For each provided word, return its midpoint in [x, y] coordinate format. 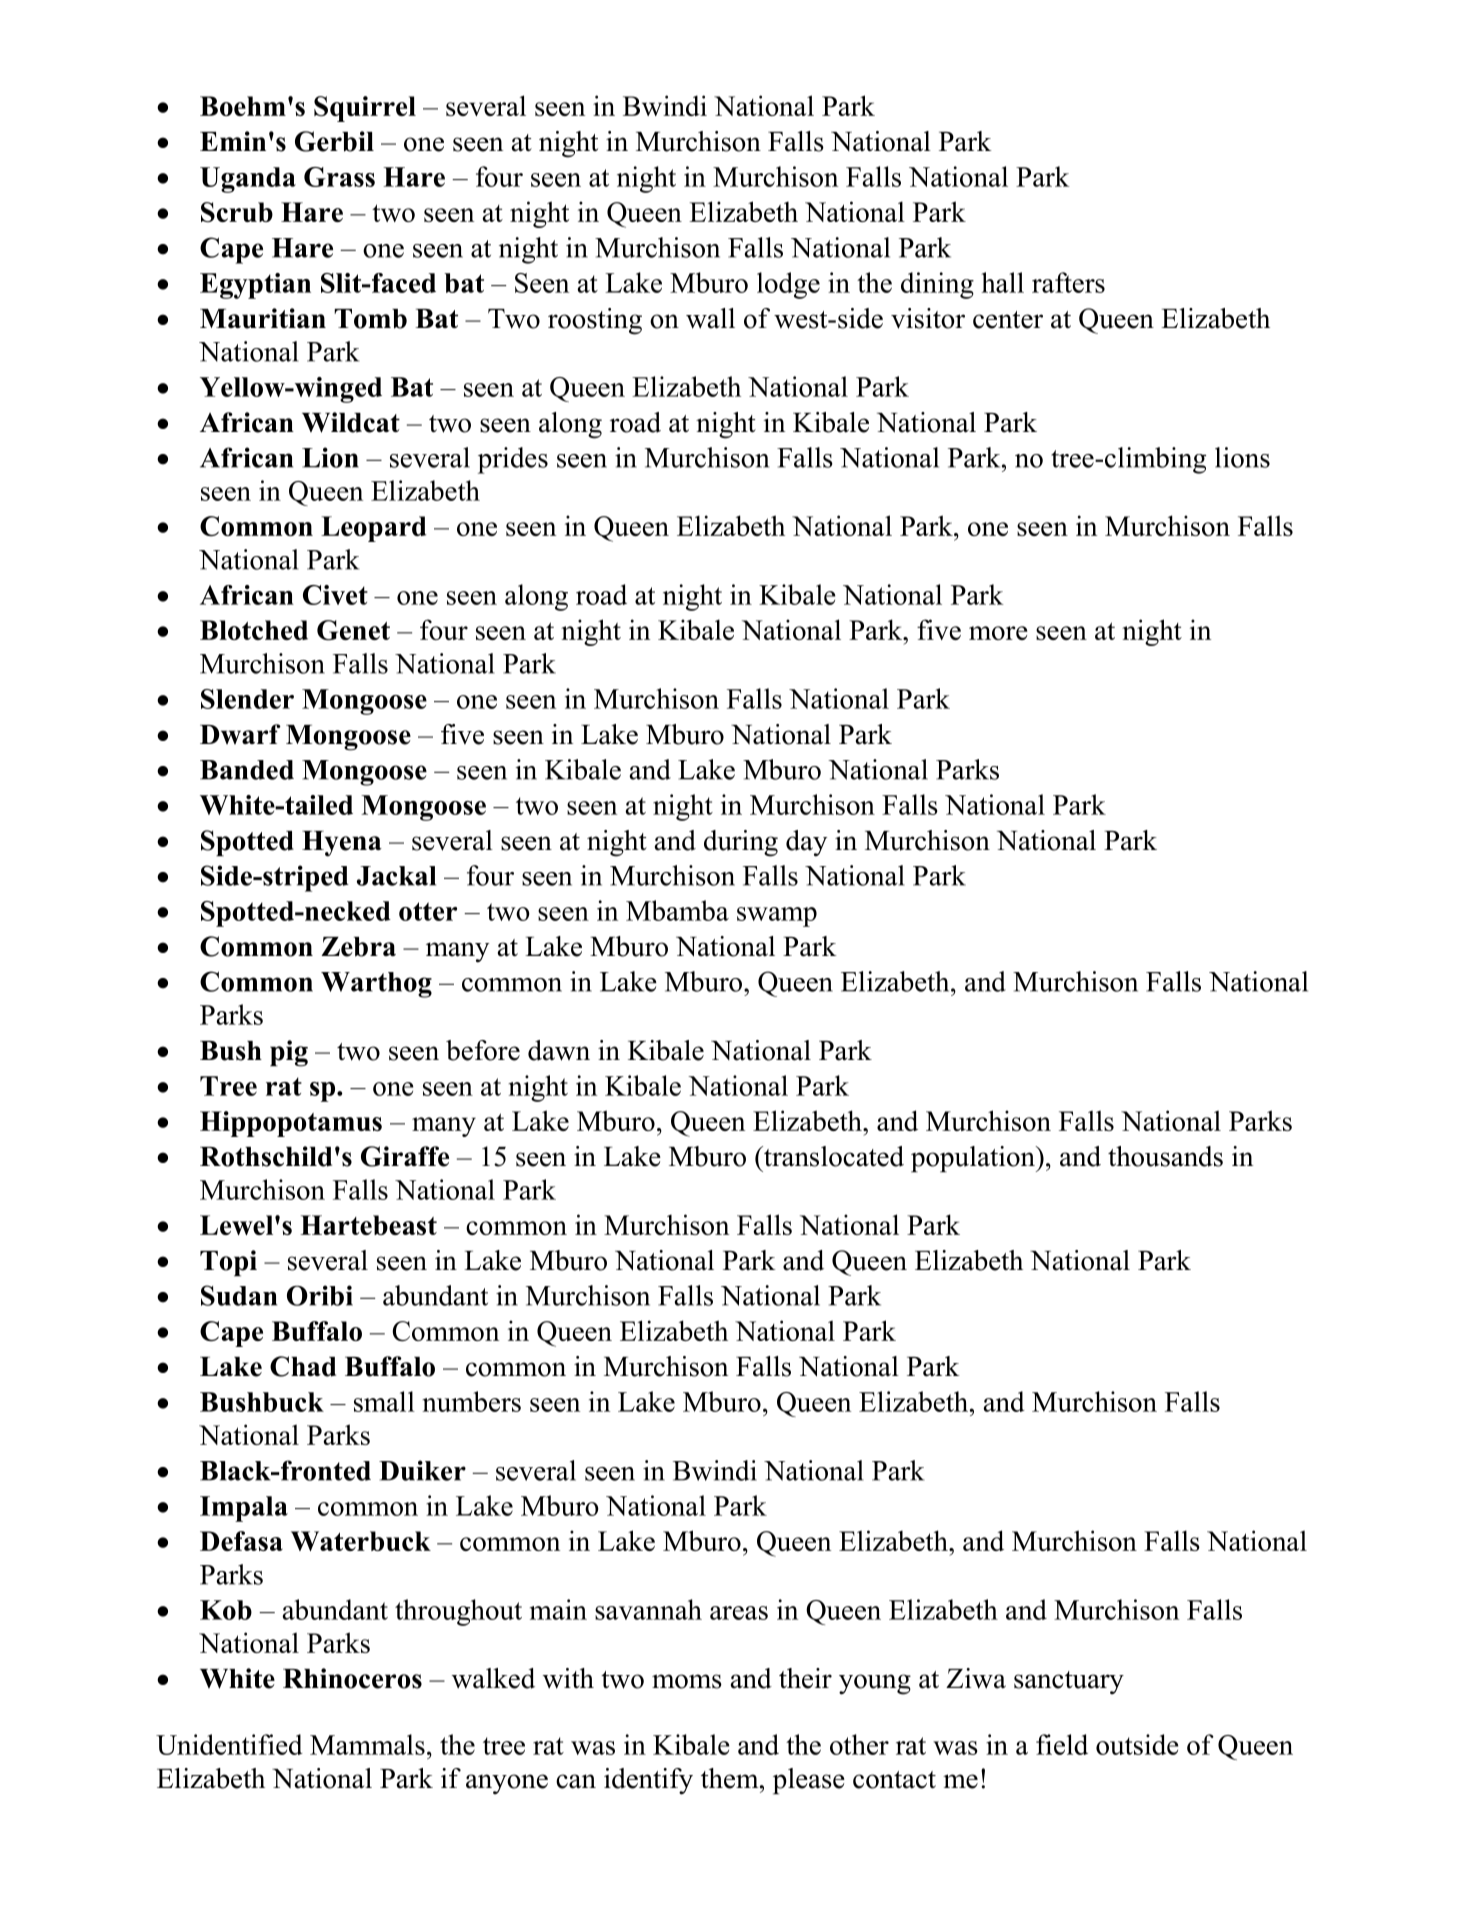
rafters [1068, 282]
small [384, 1401]
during [741, 843]
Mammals [367, 1744]
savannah [648, 1609]
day [806, 843]
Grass [339, 177]
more [998, 633]
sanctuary [1069, 1682]
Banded [247, 770]
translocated [833, 1156]
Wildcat [351, 422]
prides [513, 460]
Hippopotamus [291, 1124]
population [974, 1159]
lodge [788, 285]
